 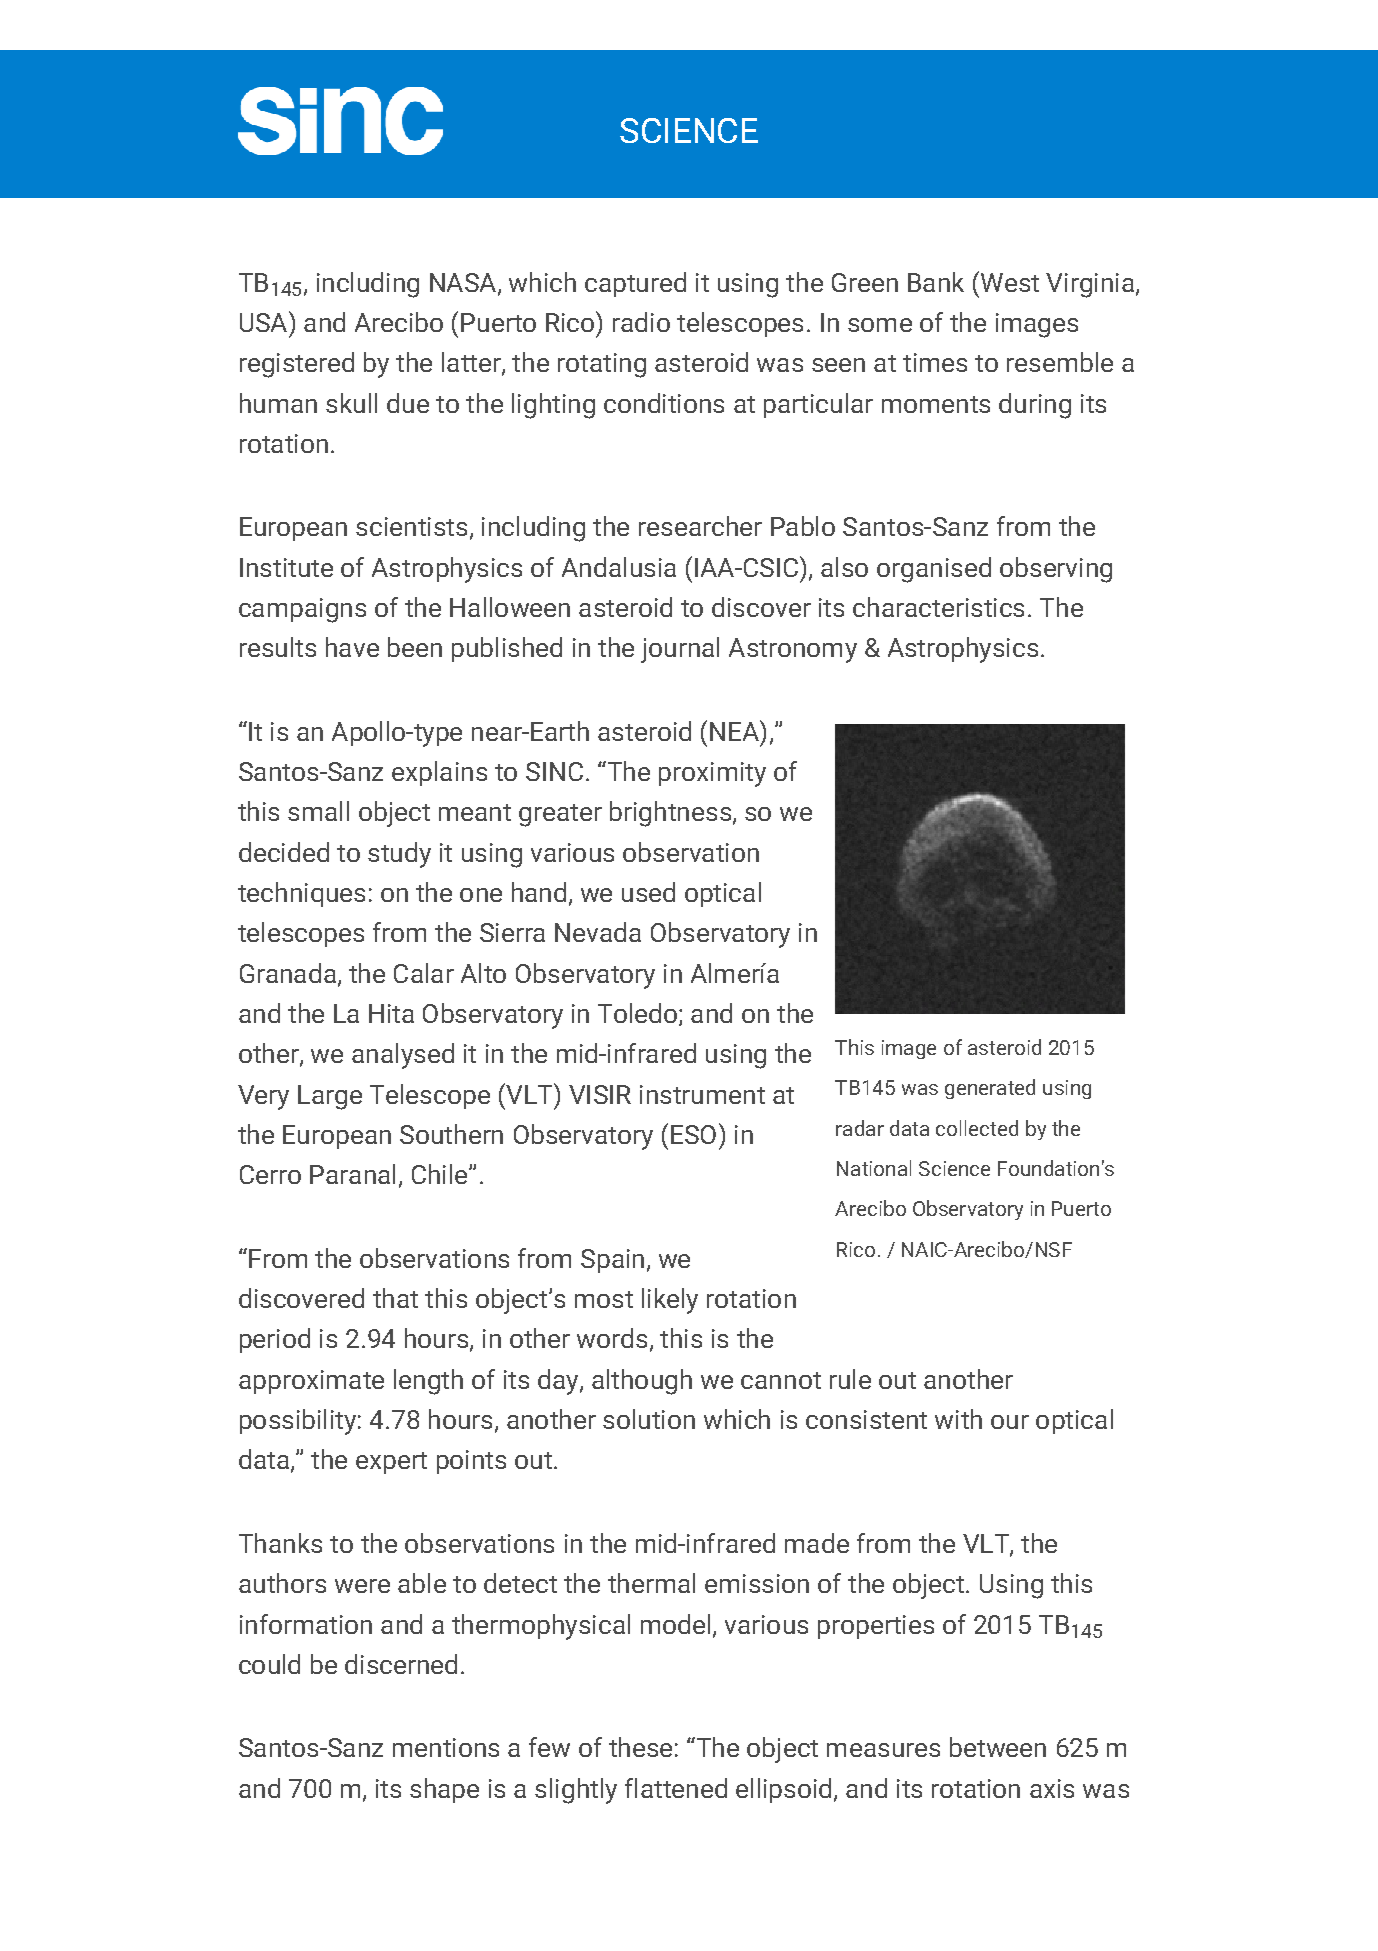 What do you see at coordinates (446, 1747) in the screenshot?
I see `mentions` at bounding box center [446, 1747].
